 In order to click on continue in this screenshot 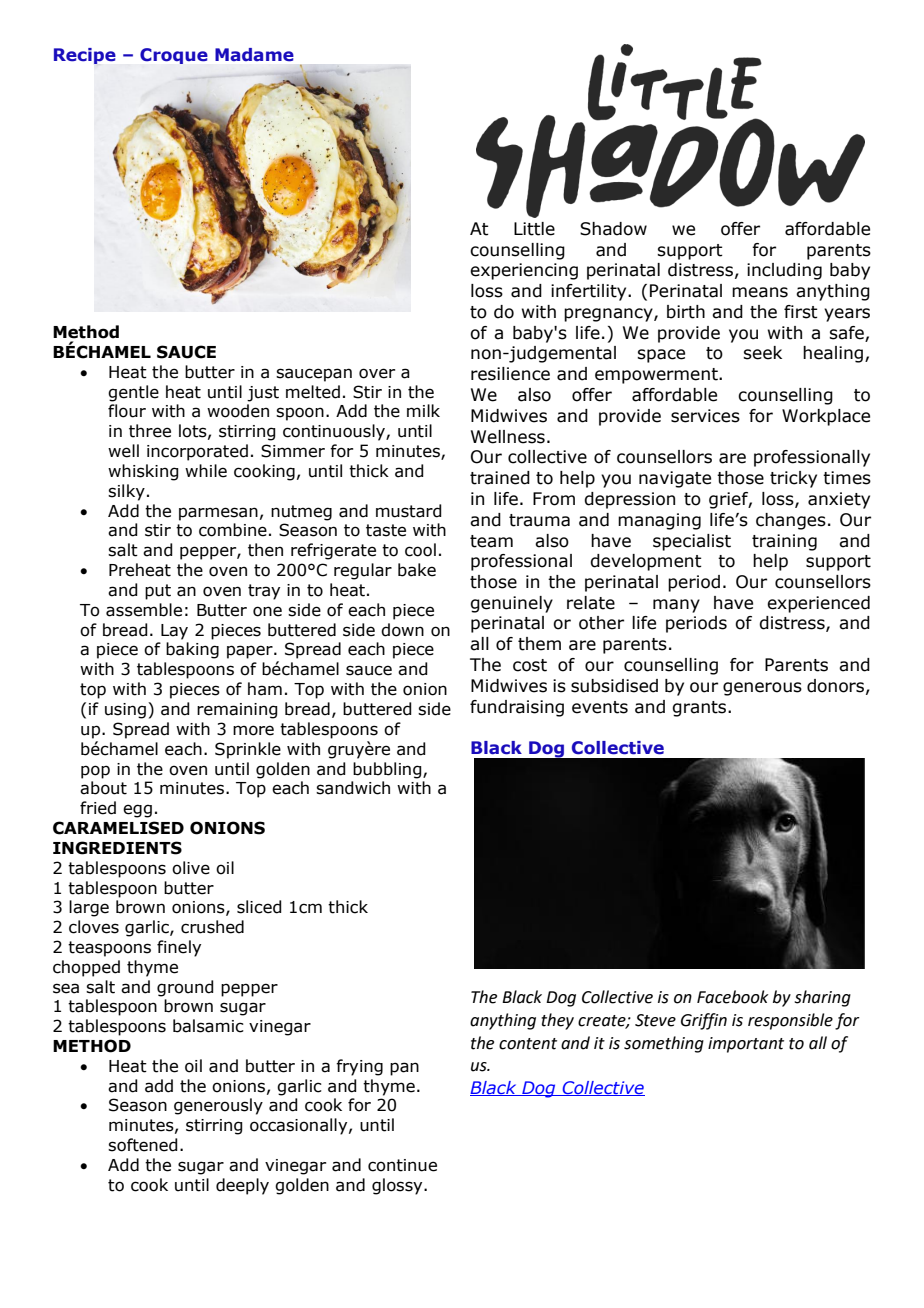, I will do `click(402, 1165)`.
